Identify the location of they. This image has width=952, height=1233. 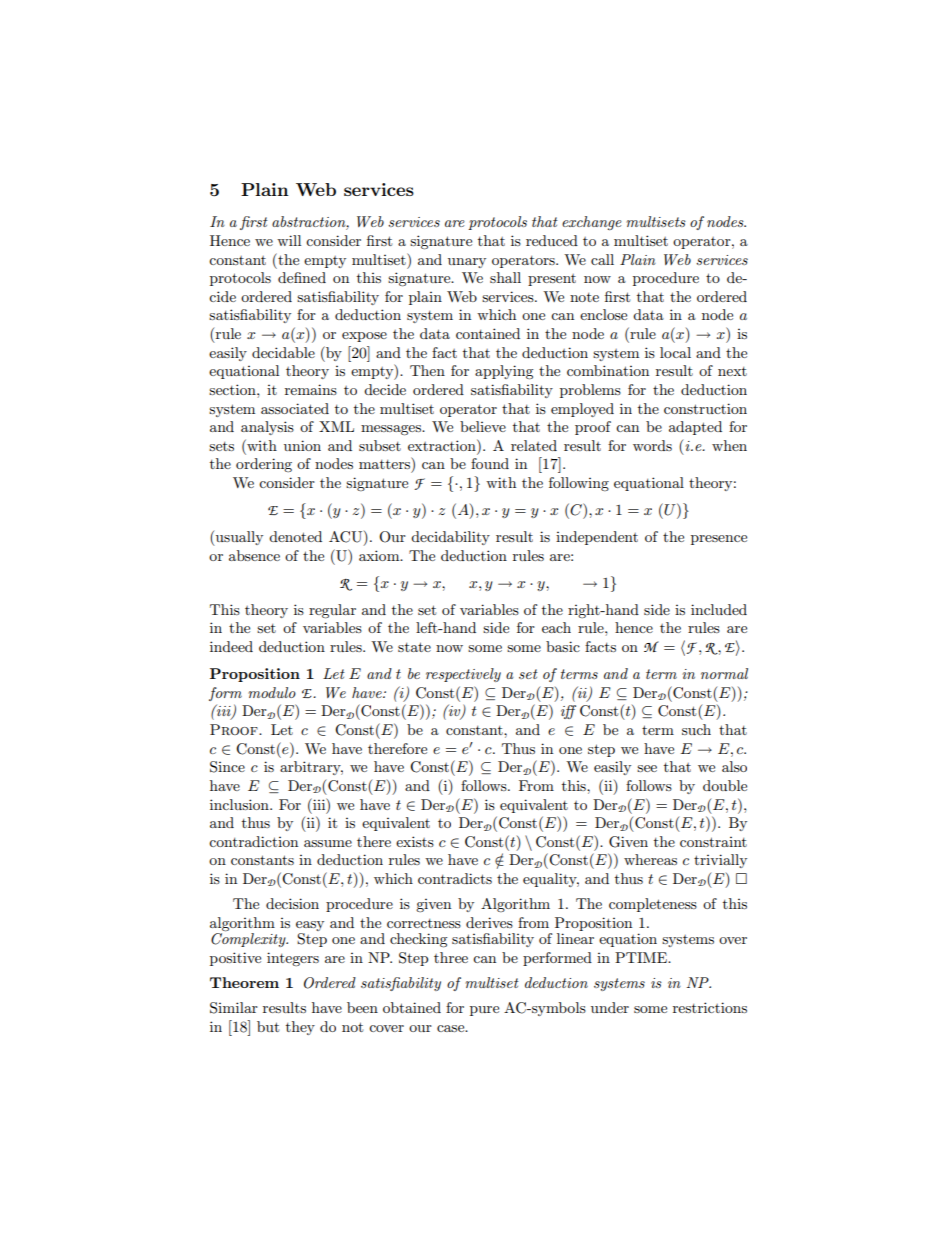
(300, 1028).
